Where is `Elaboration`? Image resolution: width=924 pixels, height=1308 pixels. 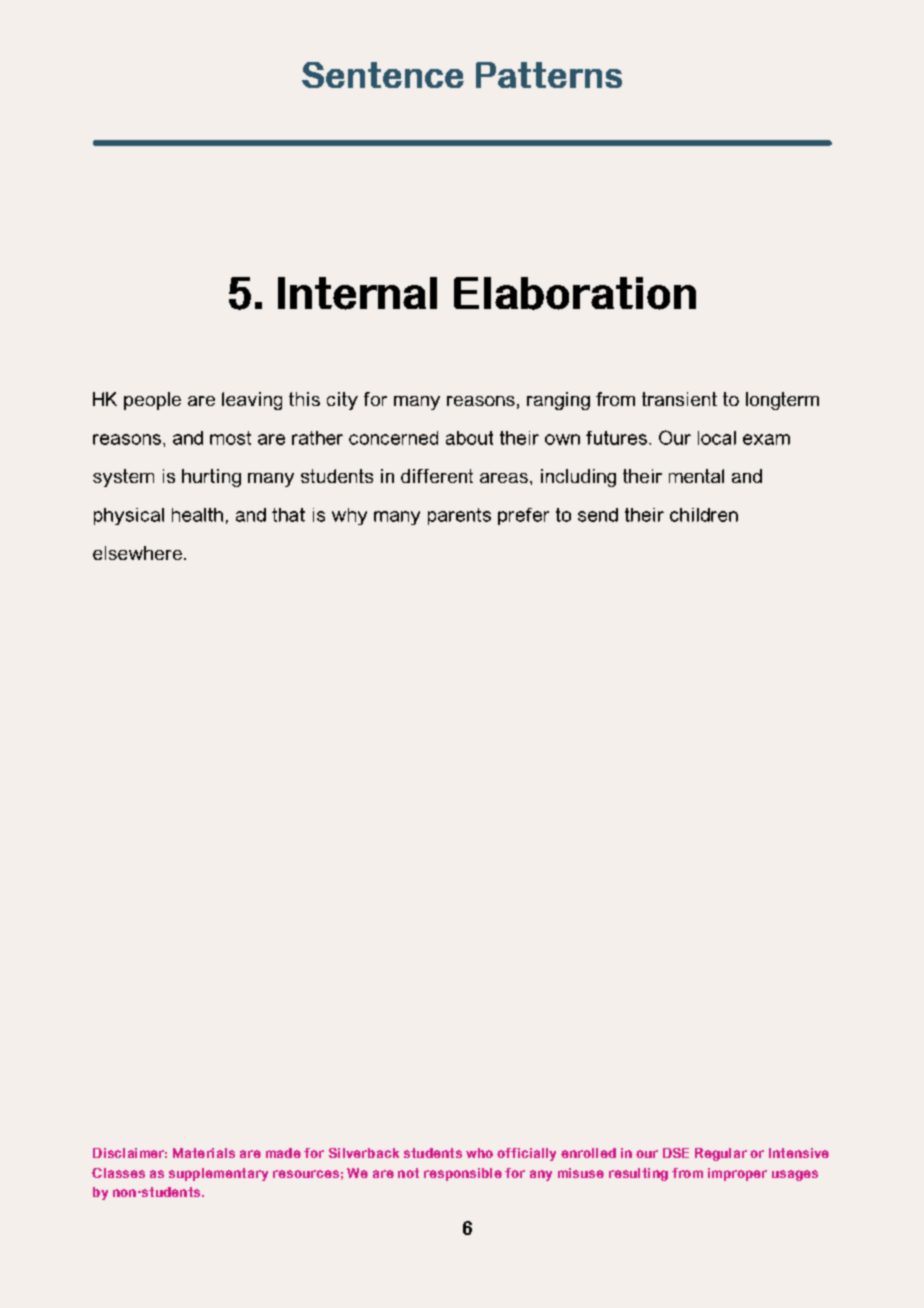
Elaboration is located at coordinates (575, 293).
